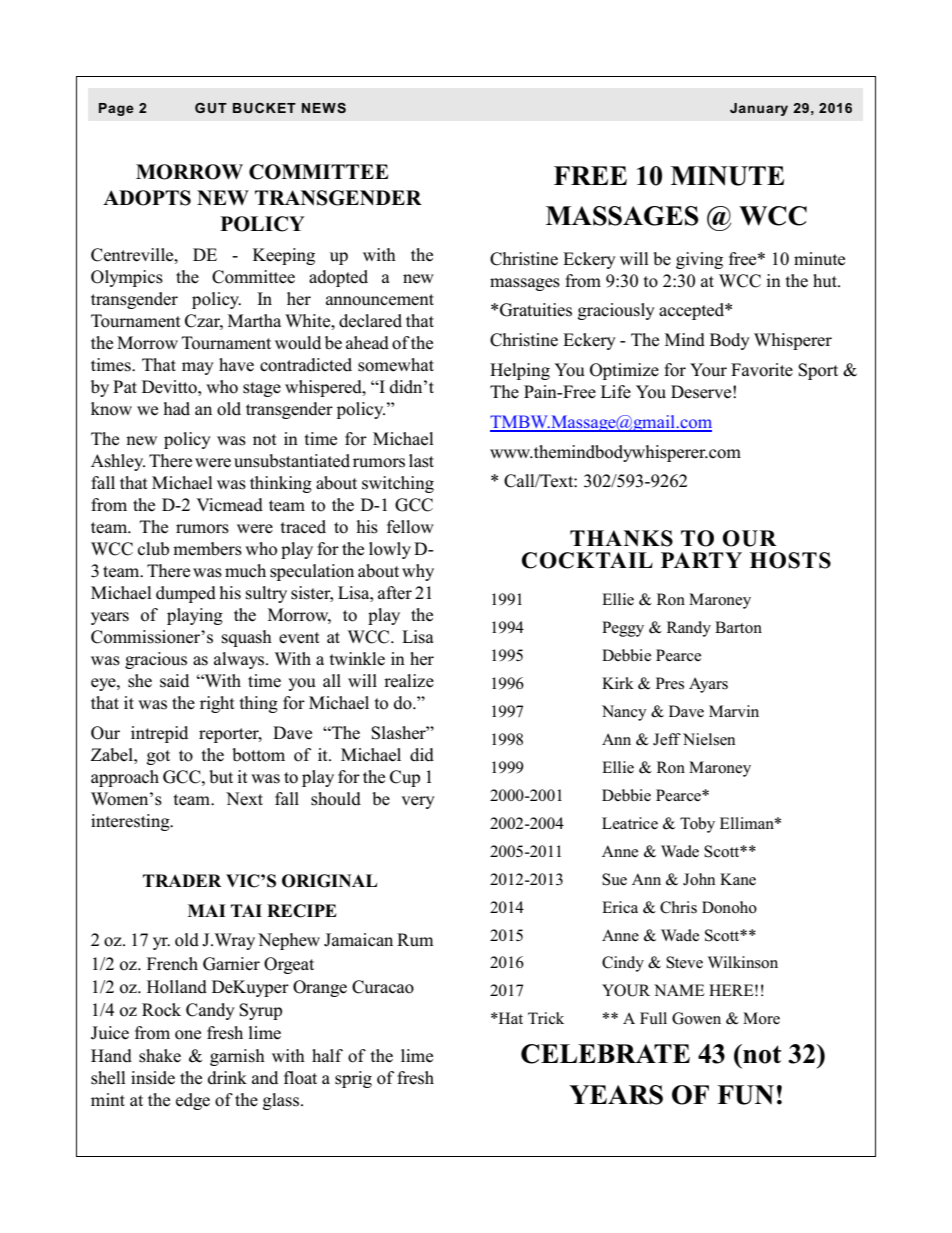 This screenshot has height=1233, width=952. I want to click on Trick, so click(546, 1018).
